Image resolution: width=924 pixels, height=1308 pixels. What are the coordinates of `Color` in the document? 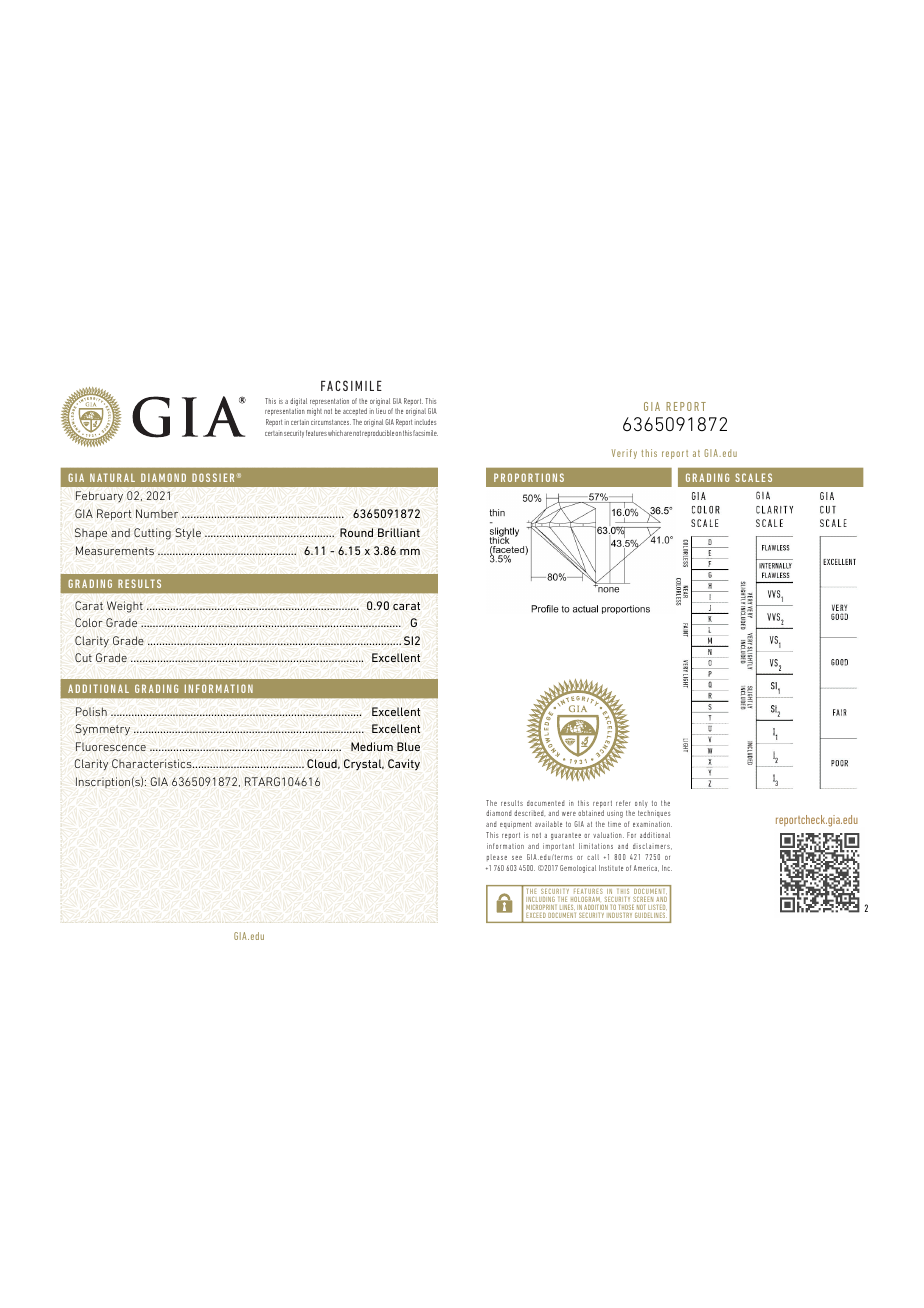 It's located at (89, 622).
